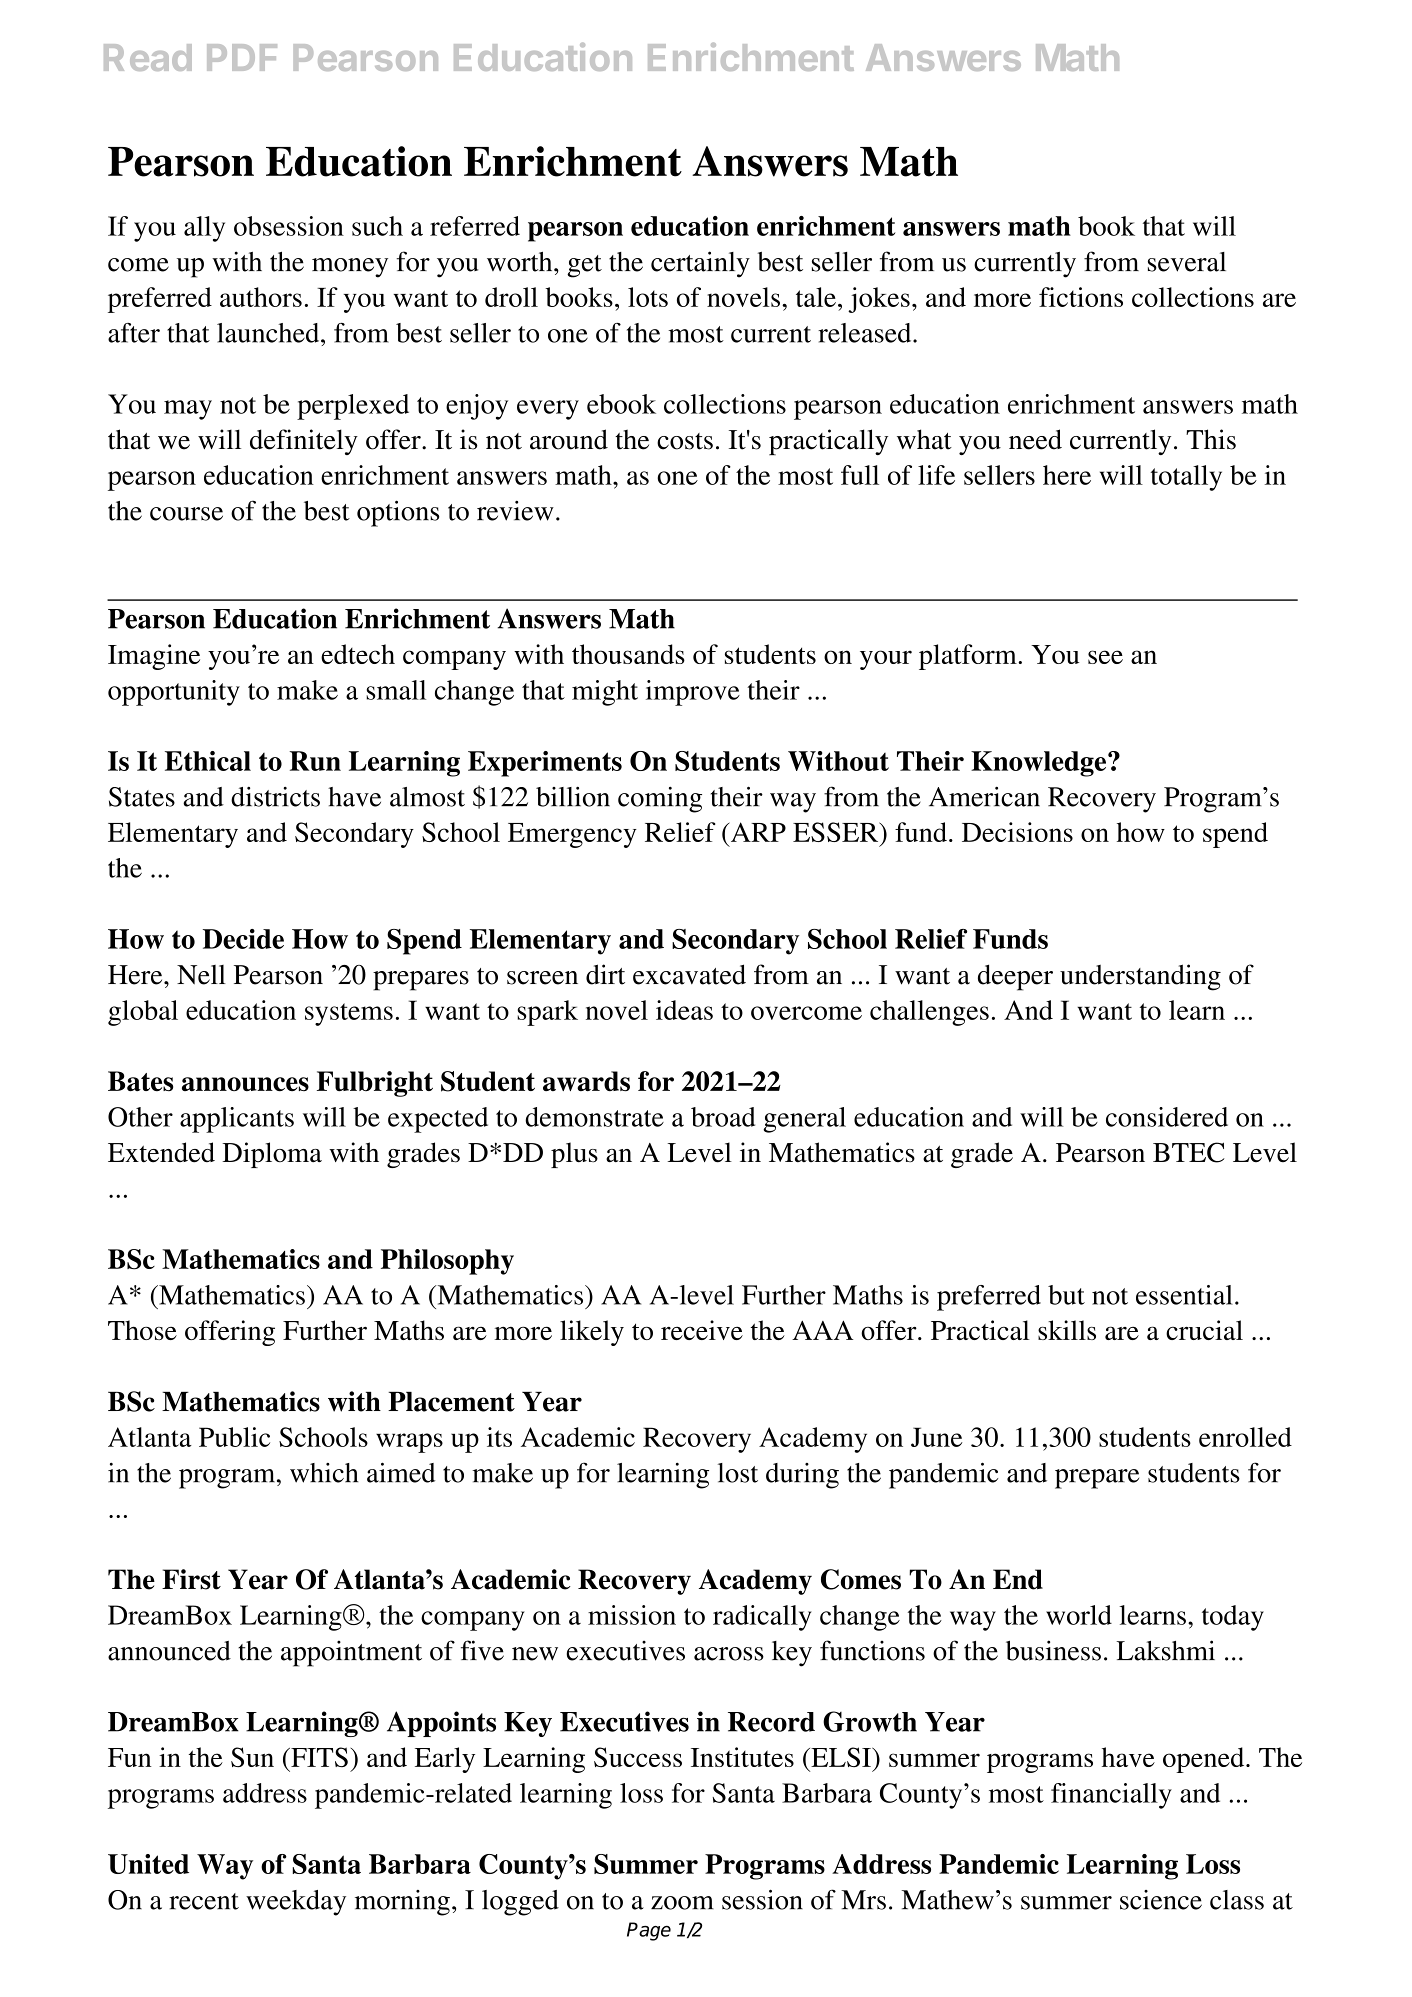  I want to click on weekday, so click(296, 1903).
